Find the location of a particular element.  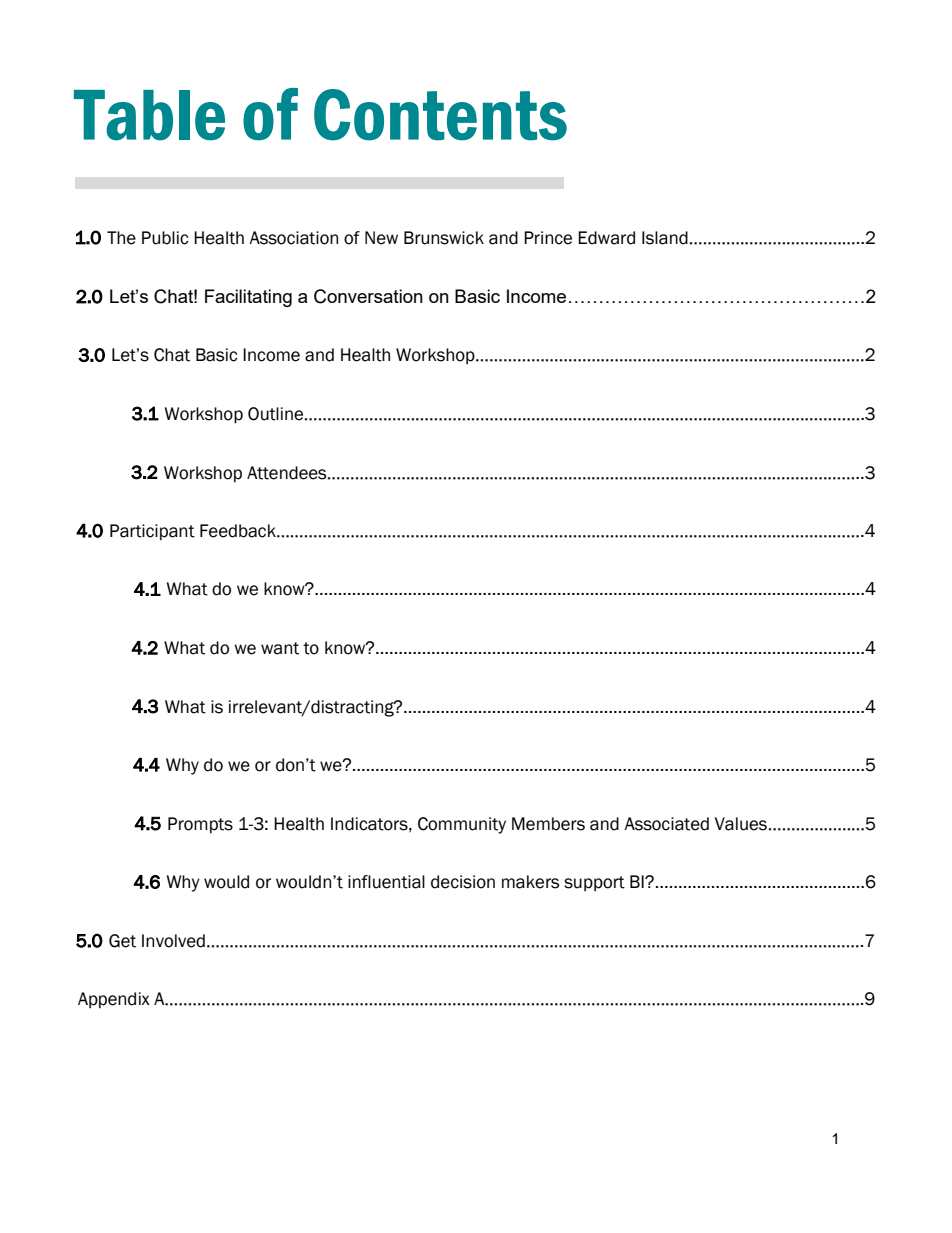

Prompts is located at coordinates (200, 825).
